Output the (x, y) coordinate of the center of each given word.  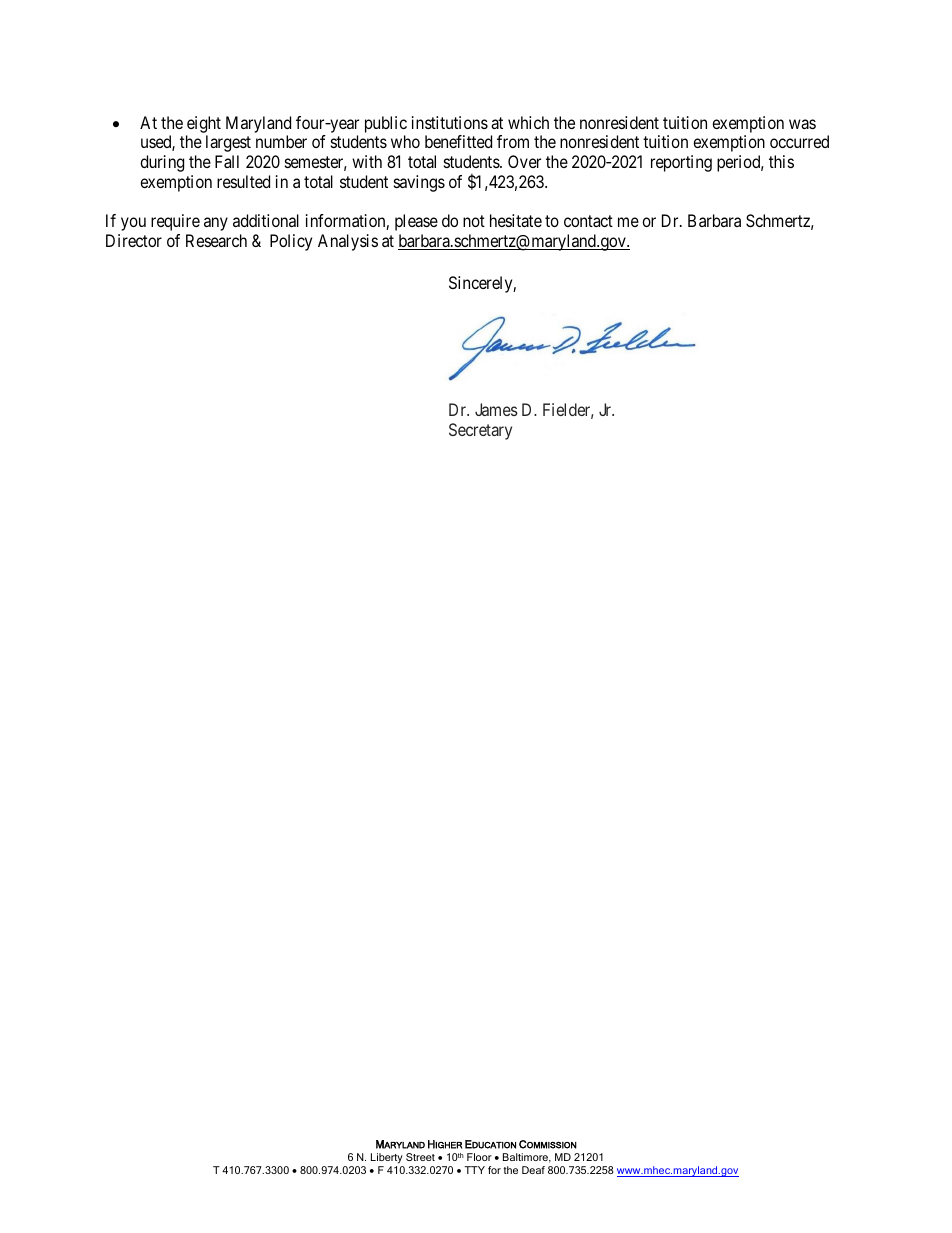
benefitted (458, 141)
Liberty (387, 1158)
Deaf (533, 1170)
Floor (479, 1157)
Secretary (480, 431)
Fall (227, 161)
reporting (681, 163)
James (496, 409)
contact (588, 221)
